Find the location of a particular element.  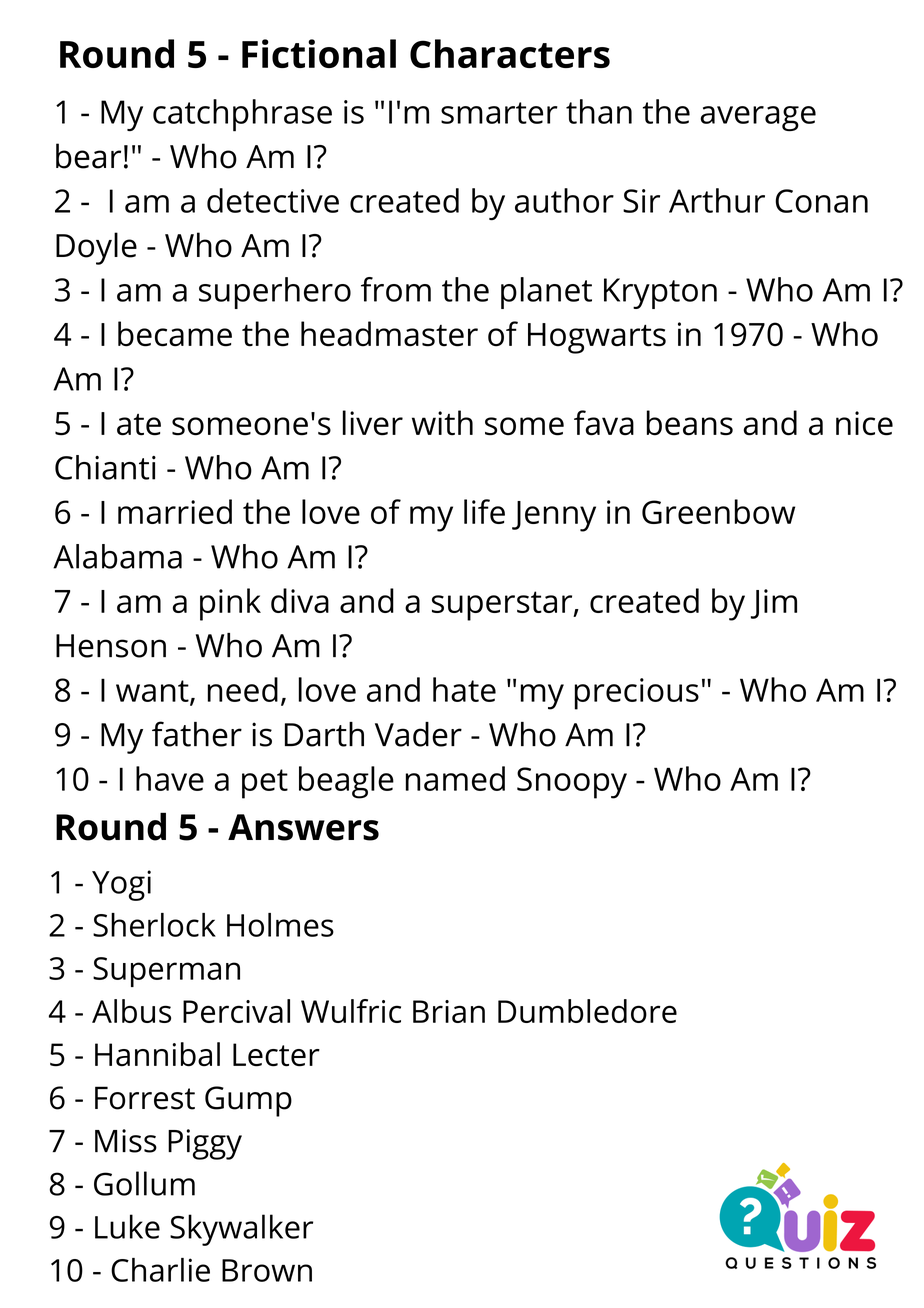

beans is located at coordinates (690, 423).
